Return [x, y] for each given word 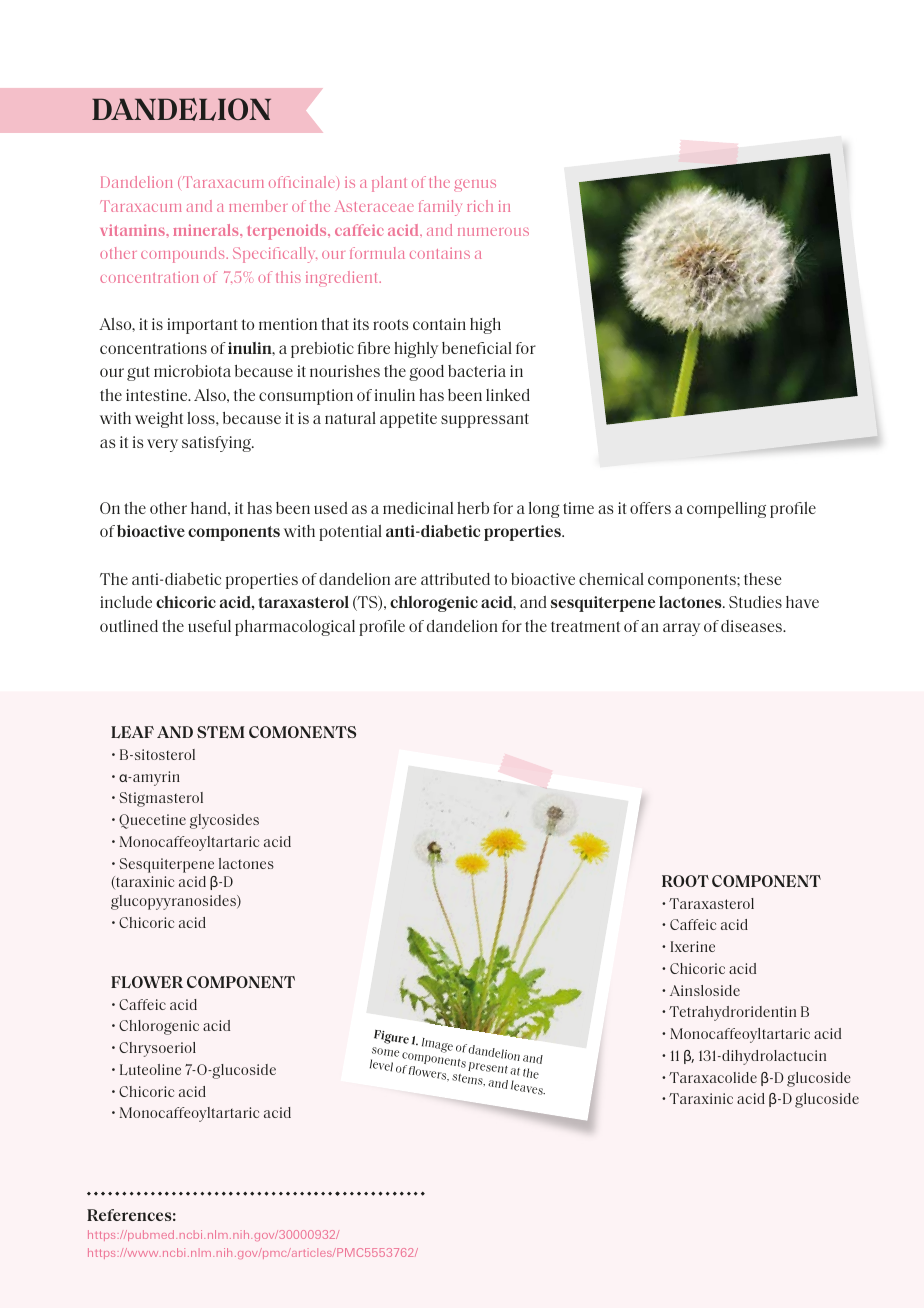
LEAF [132, 732]
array [681, 629]
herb [473, 508]
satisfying [218, 444]
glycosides [224, 821]
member [258, 206]
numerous [493, 232]
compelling [726, 510]
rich [480, 206]
